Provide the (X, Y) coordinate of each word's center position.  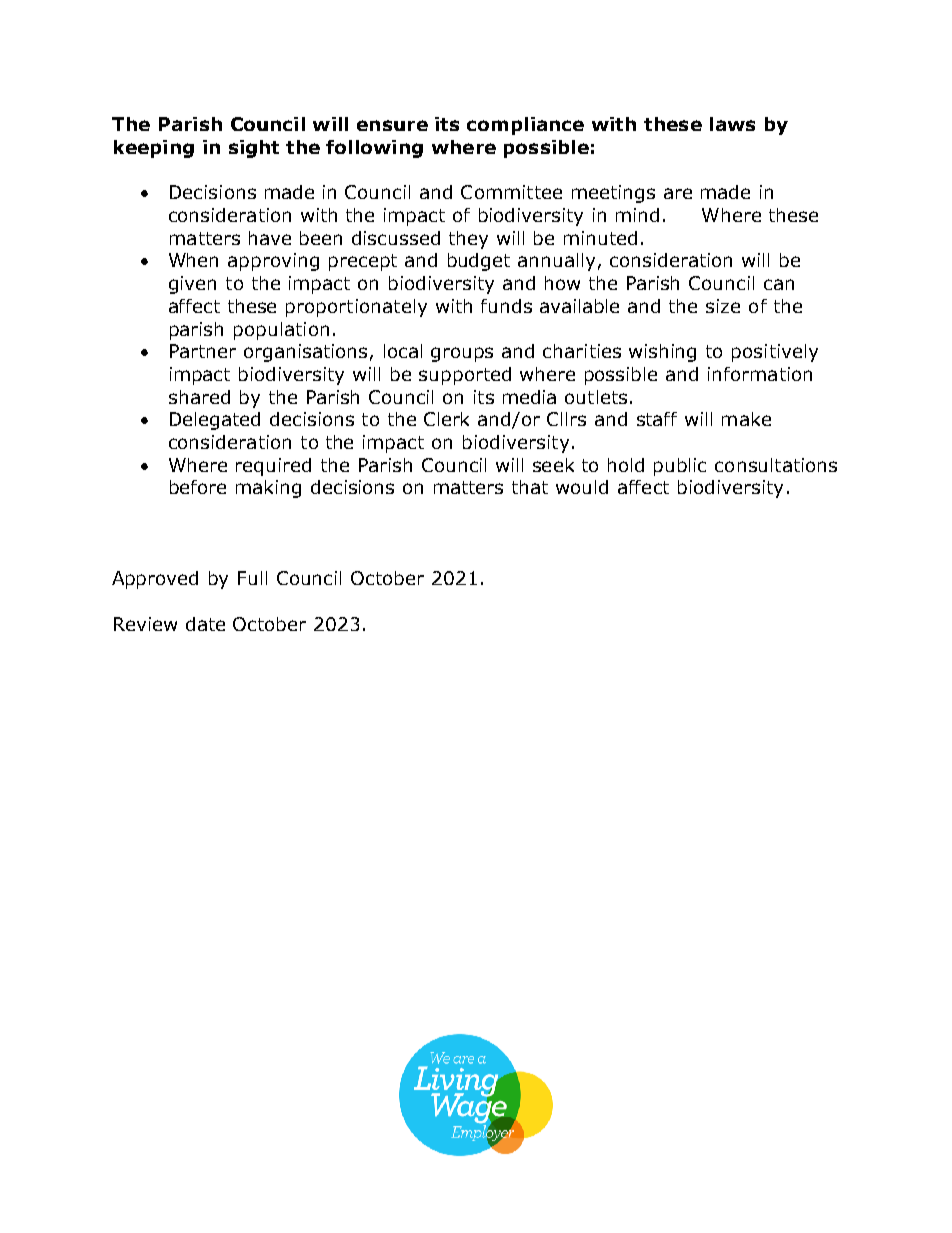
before (198, 487)
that (530, 487)
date (205, 624)
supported (465, 376)
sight (254, 149)
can (779, 284)
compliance (525, 126)
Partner (203, 351)
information (760, 374)
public (680, 467)
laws (732, 124)
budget (479, 262)
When (193, 260)
